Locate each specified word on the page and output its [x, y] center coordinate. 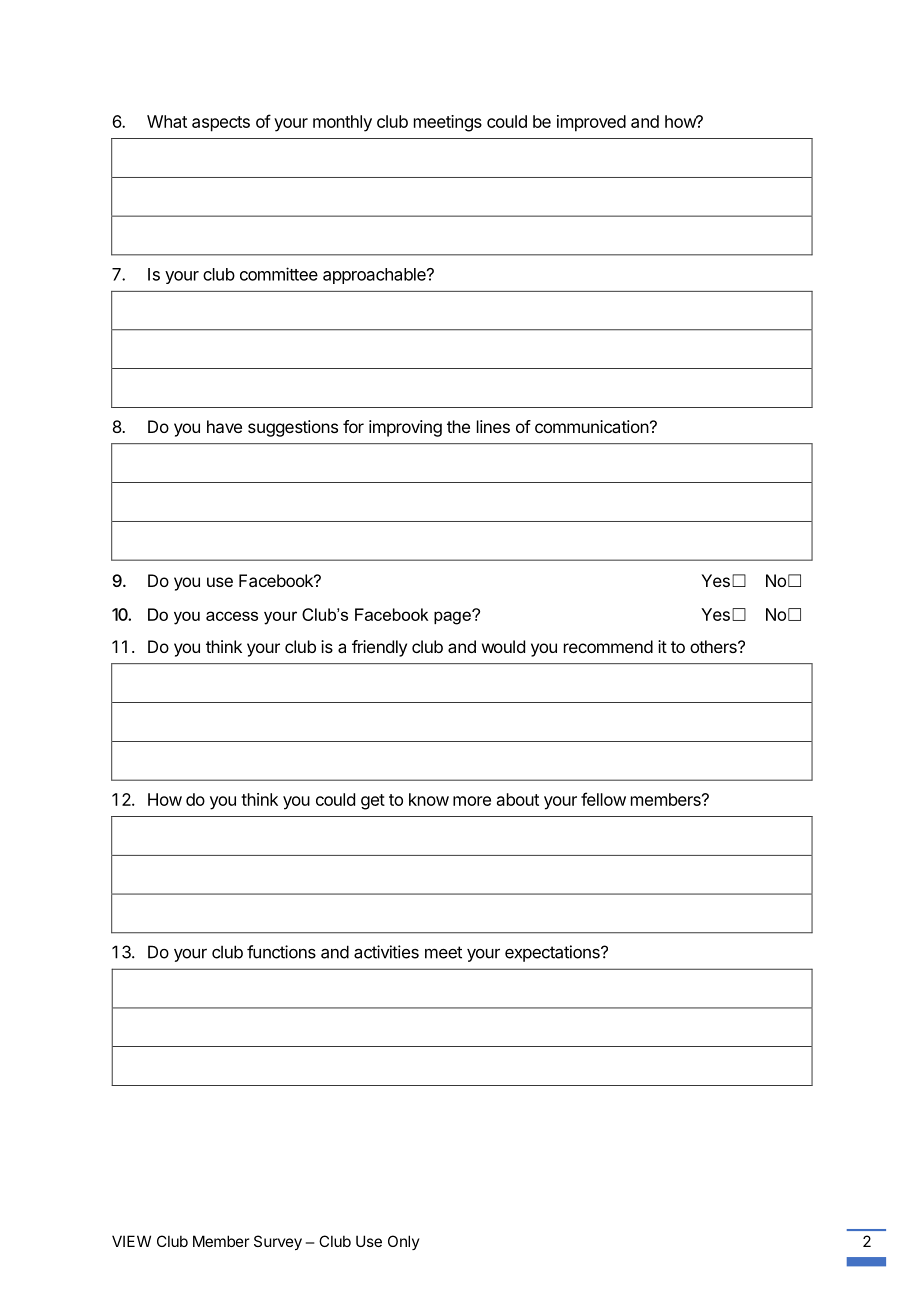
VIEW [131, 1241]
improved [591, 123]
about [518, 799]
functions [281, 952]
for [353, 426]
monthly [342, 123]
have [224, 426]
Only [404, 1242]
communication [592, 426]
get [373, 802]
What [167, 121]
